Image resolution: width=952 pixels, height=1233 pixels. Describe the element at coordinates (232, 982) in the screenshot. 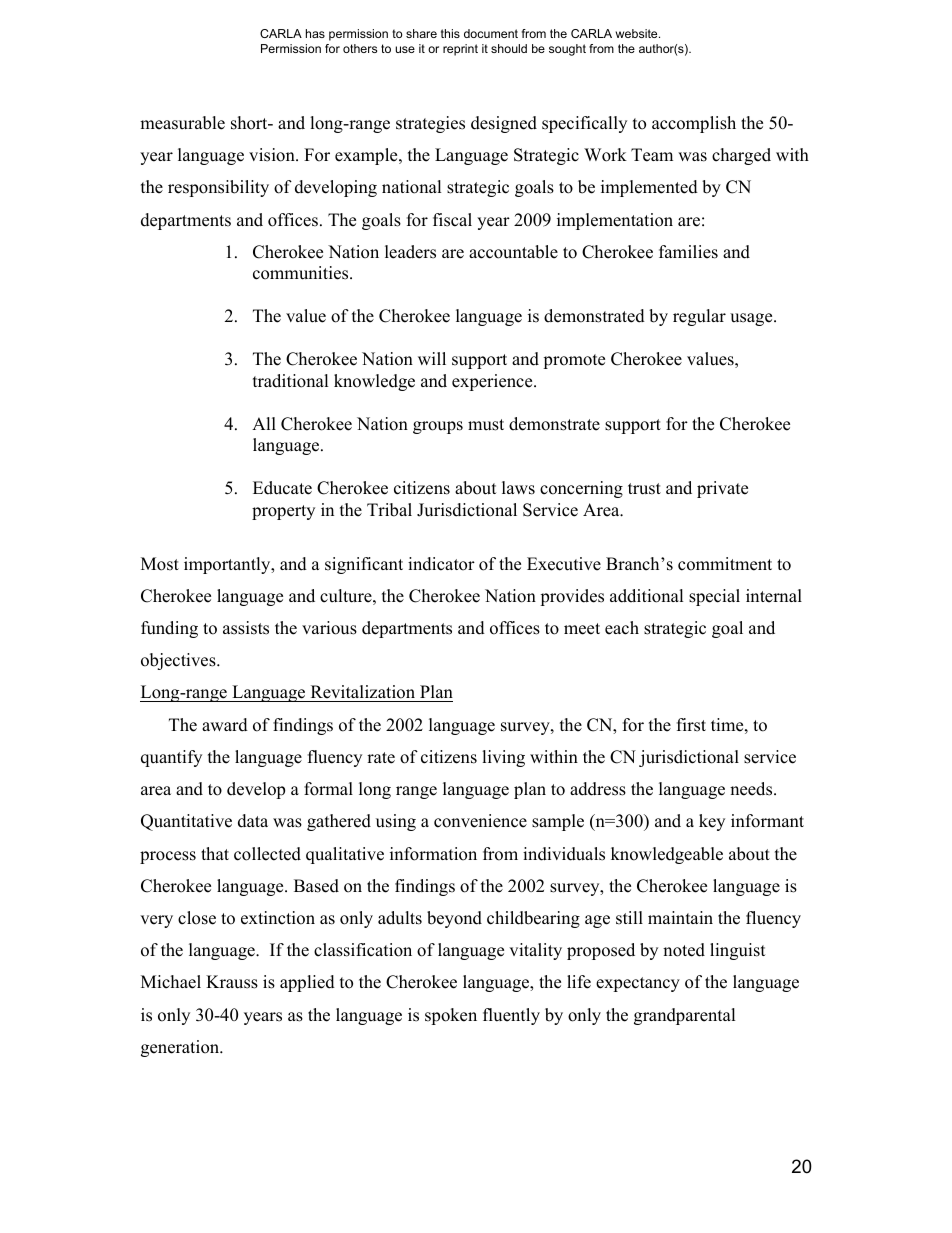

I see `Krauss` at that location.
